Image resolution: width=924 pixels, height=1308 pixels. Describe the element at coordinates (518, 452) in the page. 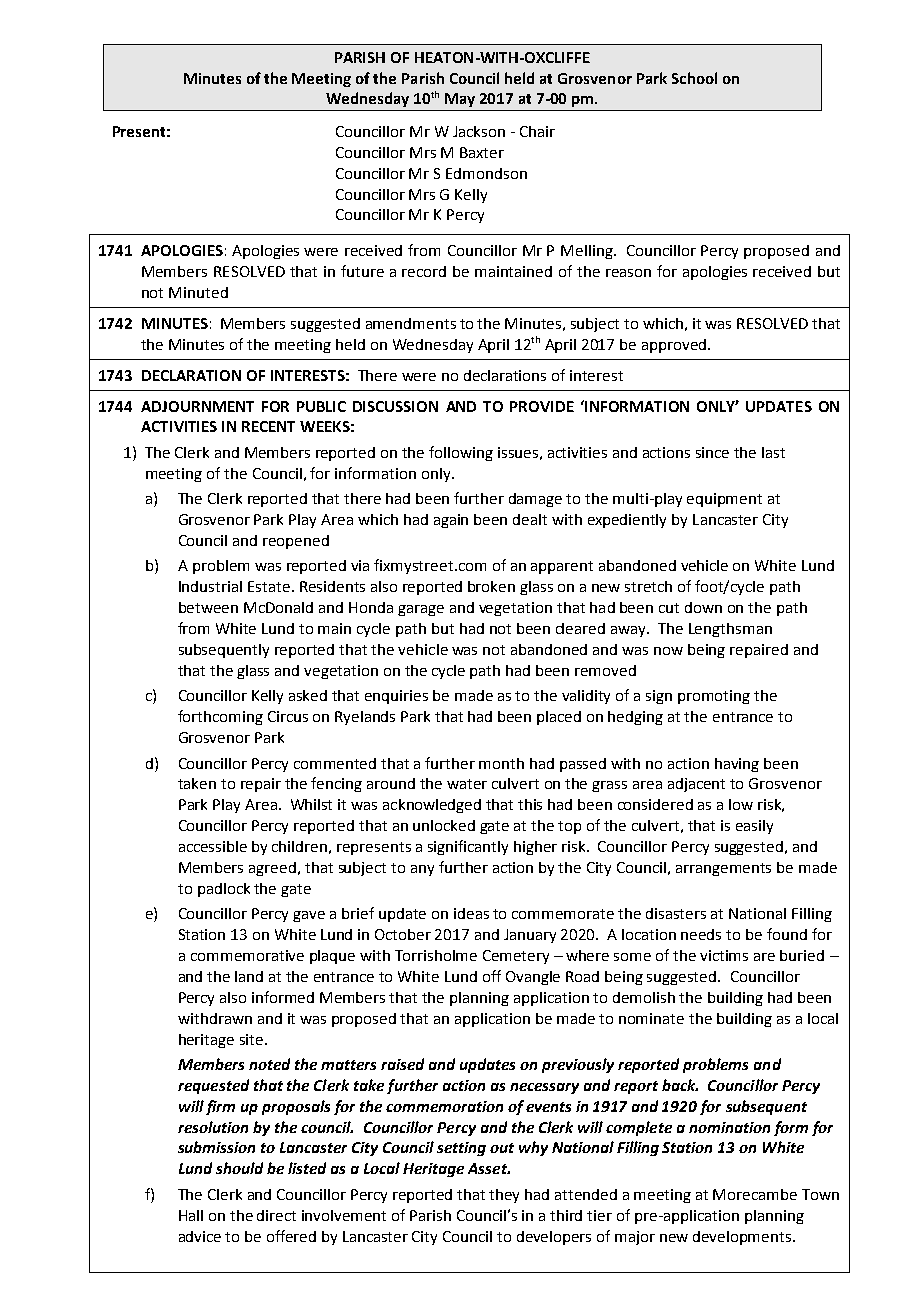

I see `issues` at that location.
